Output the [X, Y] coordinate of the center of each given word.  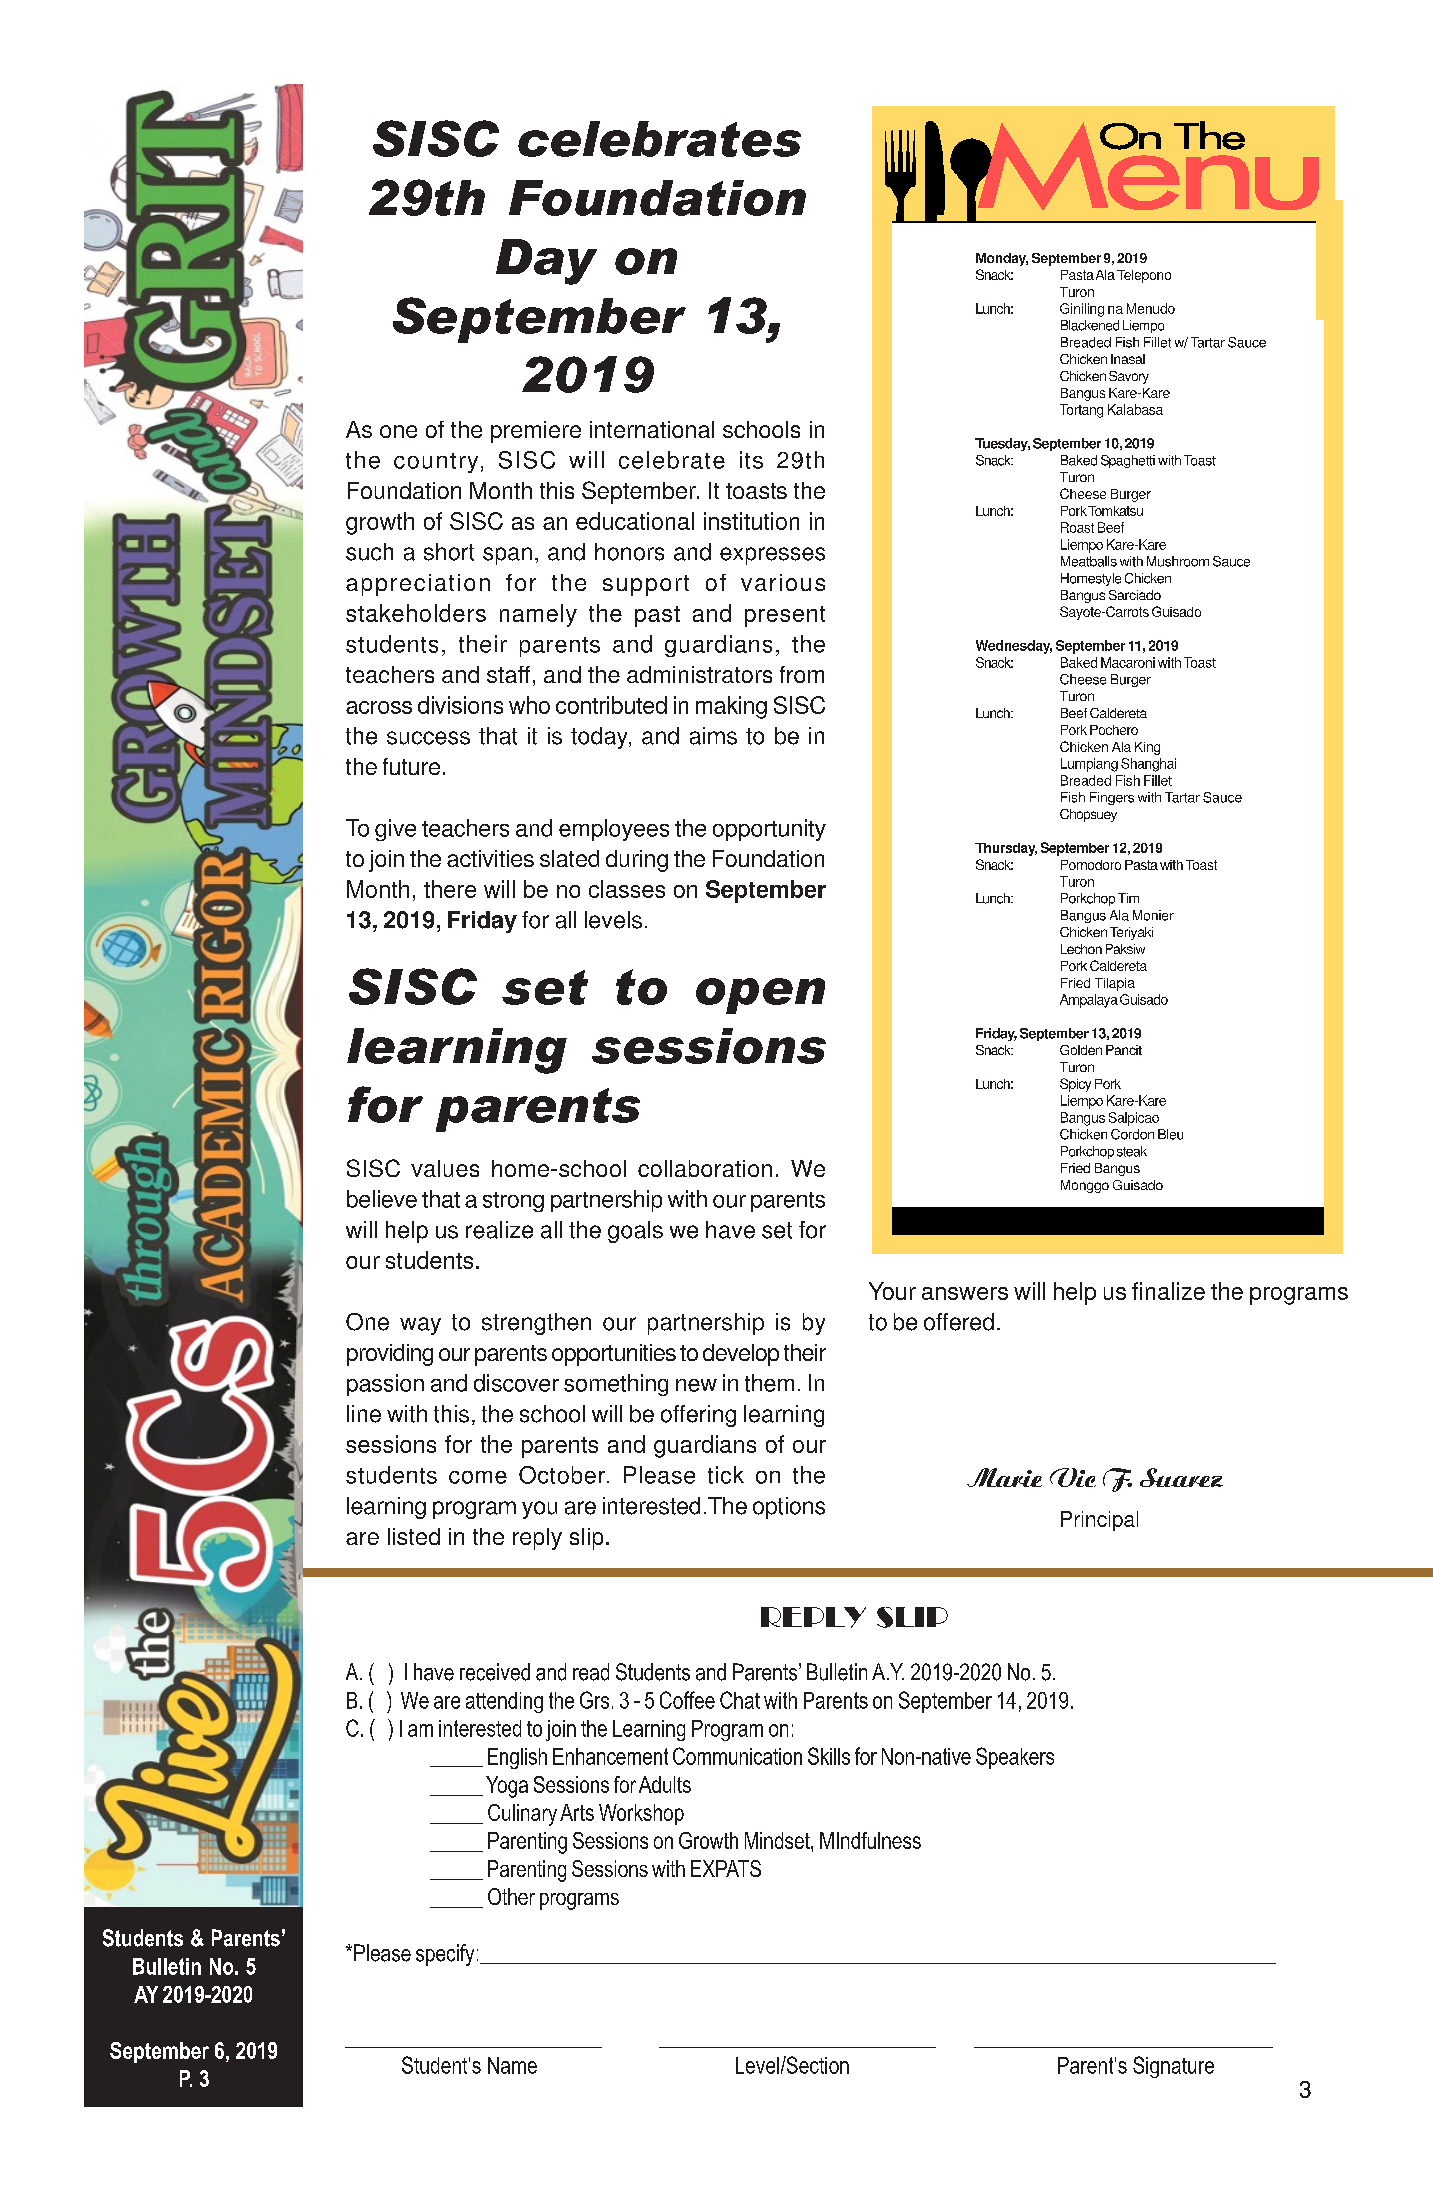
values [445, 1168]
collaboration [705, 1168]
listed [414, 1536]
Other [511, 1896]
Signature [1173, 2067]
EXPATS [726, 1868]
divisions [460, 705]
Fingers [1112, 798]
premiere [536, 432]
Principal [1099, 1521]
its [751, 460]
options [789, 1508]
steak [1132, 1151]
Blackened [1090, 325]
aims [713, 736]
